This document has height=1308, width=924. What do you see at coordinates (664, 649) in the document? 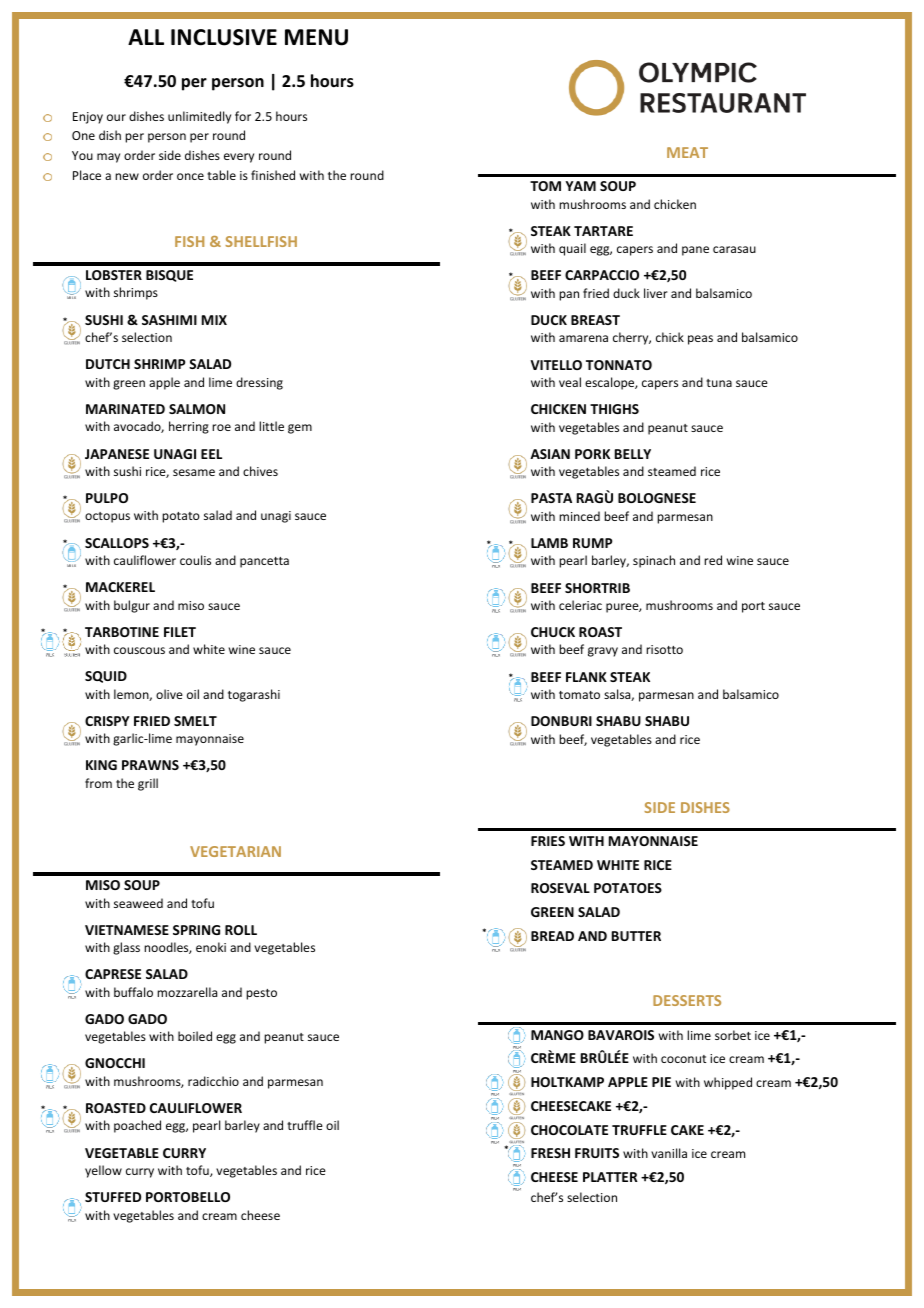
I see `risotto` at bounding box center [664, 649].
